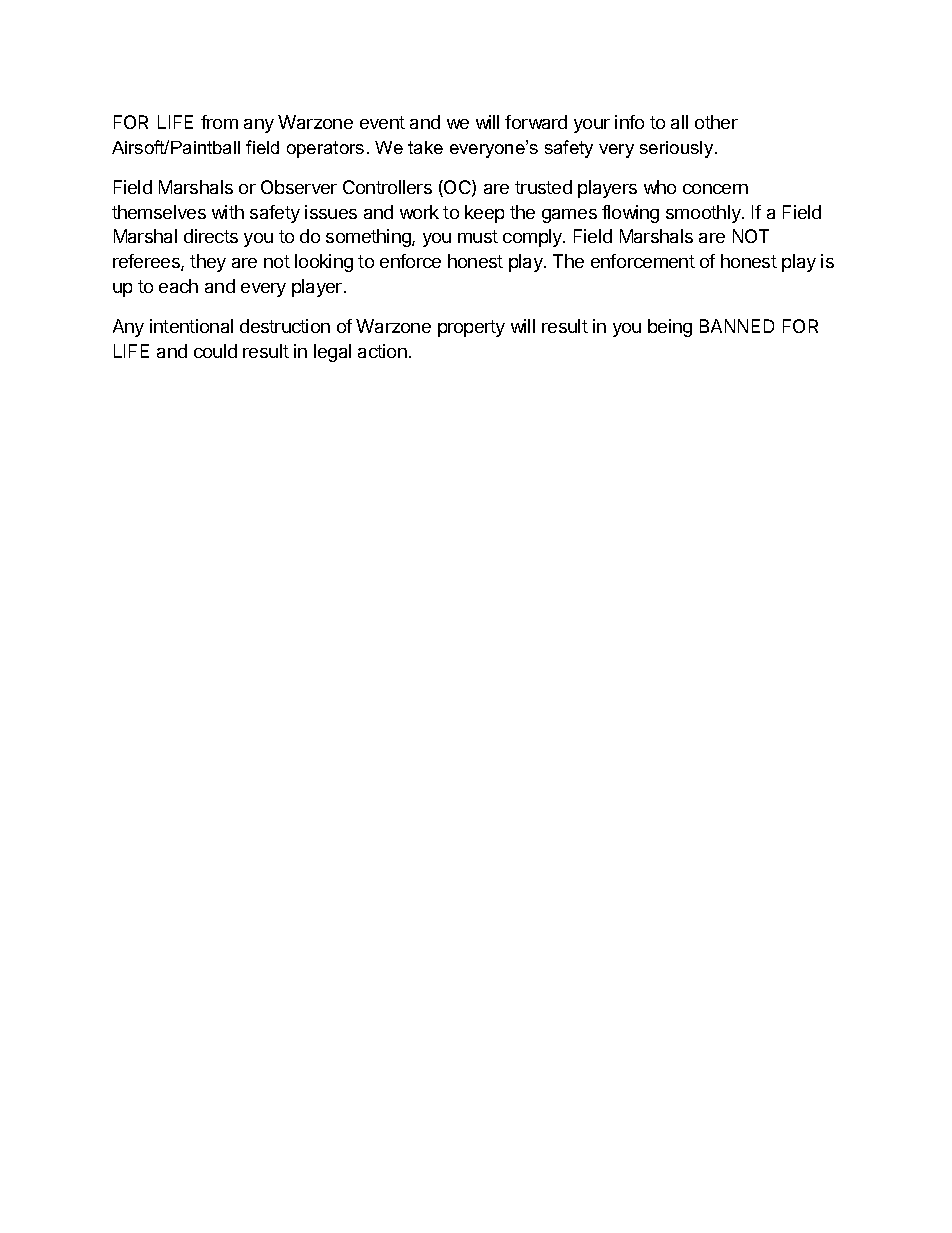 The width and height of the page is (952, 1233). I want to click on comply, so click(533, 238).
